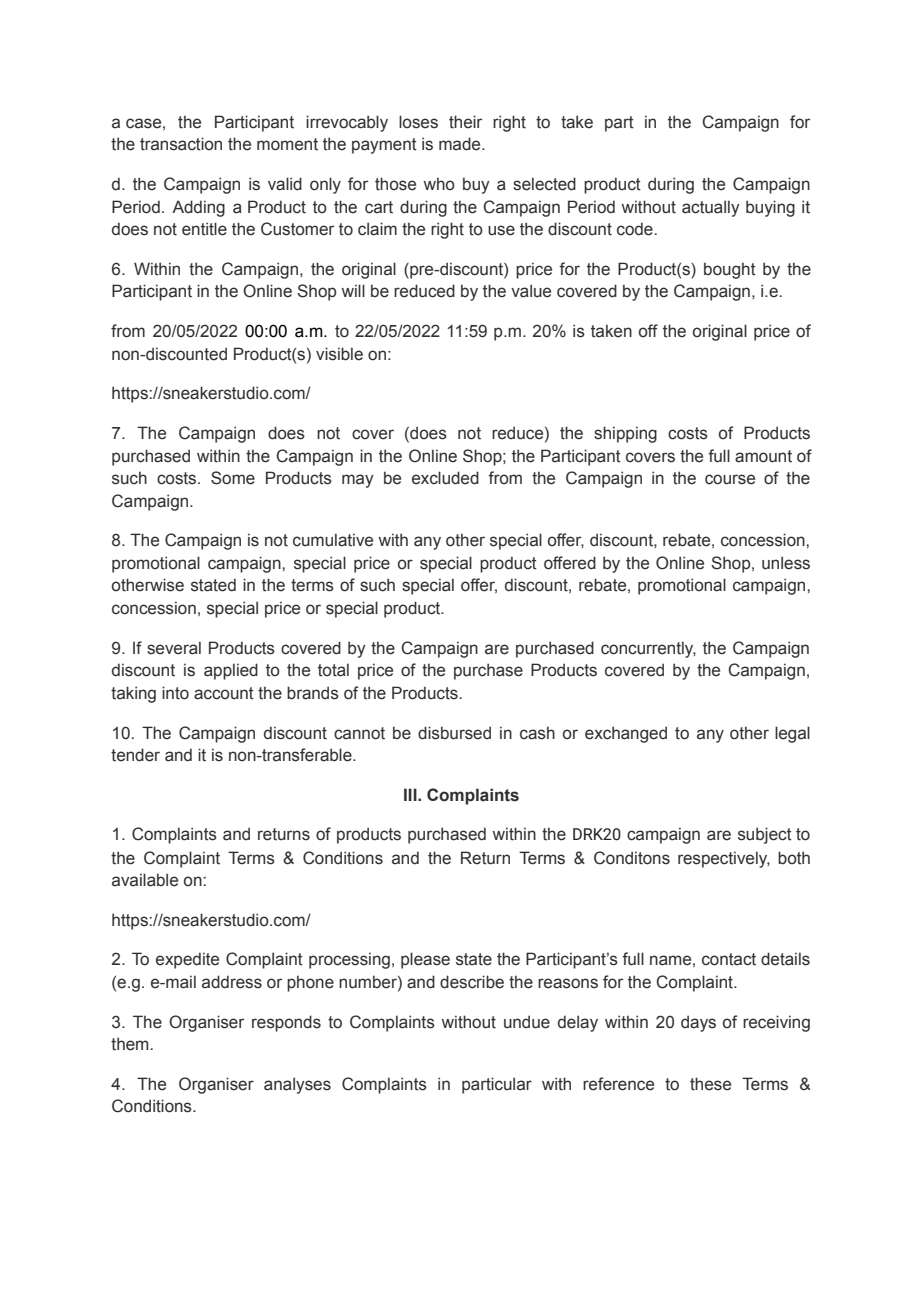 This screenshot has height=1307, width=924. What do you see at coordinates (792, 734) in the screenshot?
I see `legal` at bounding box center [792, 734].
